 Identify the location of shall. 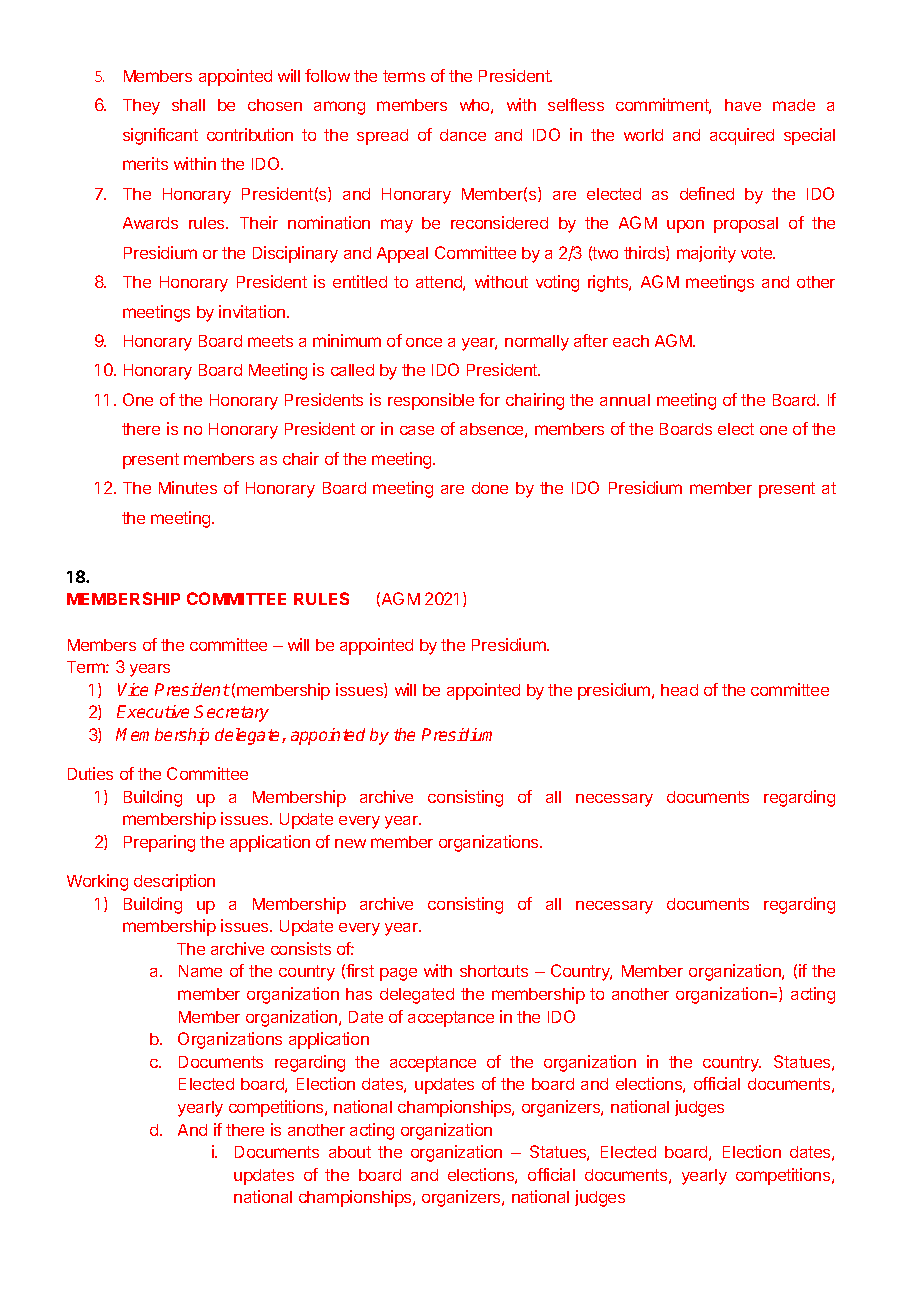
(188, 105).
